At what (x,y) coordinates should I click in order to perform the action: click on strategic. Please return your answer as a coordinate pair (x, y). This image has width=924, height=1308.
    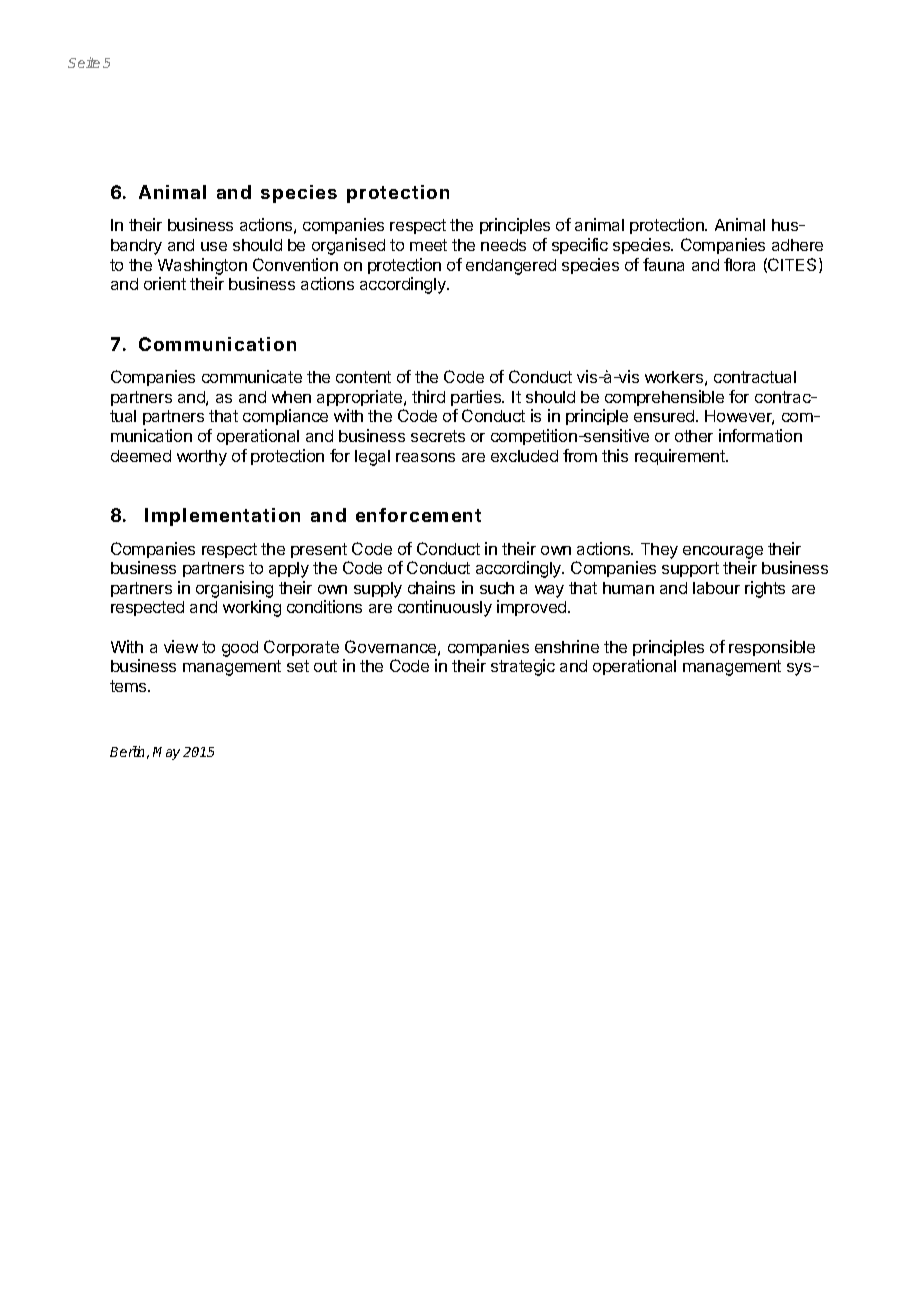
    Looking at the image, I should click on (523, 667).
